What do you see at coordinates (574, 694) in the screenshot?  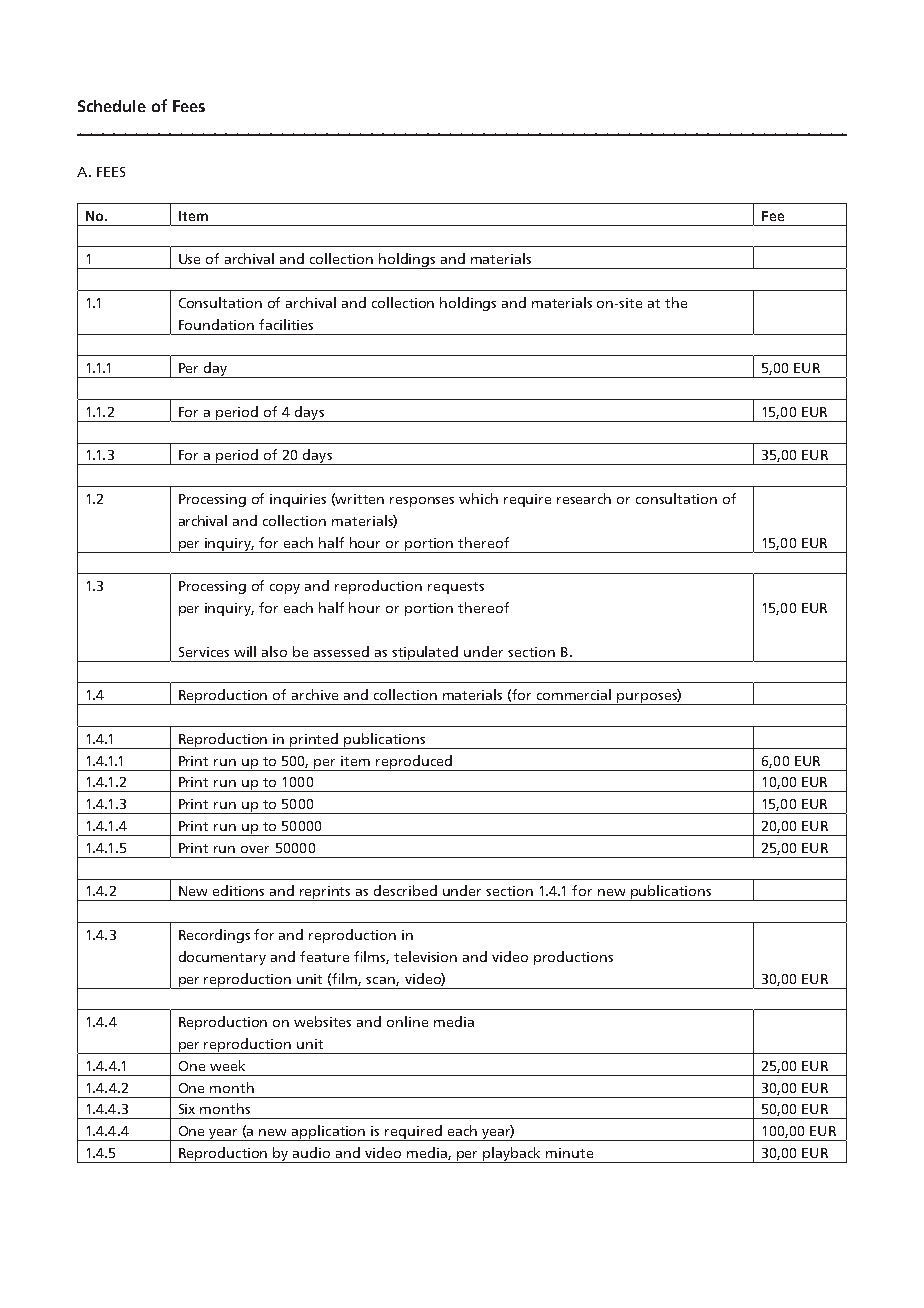 I see `commercial` at bounding box center [574, 694].
